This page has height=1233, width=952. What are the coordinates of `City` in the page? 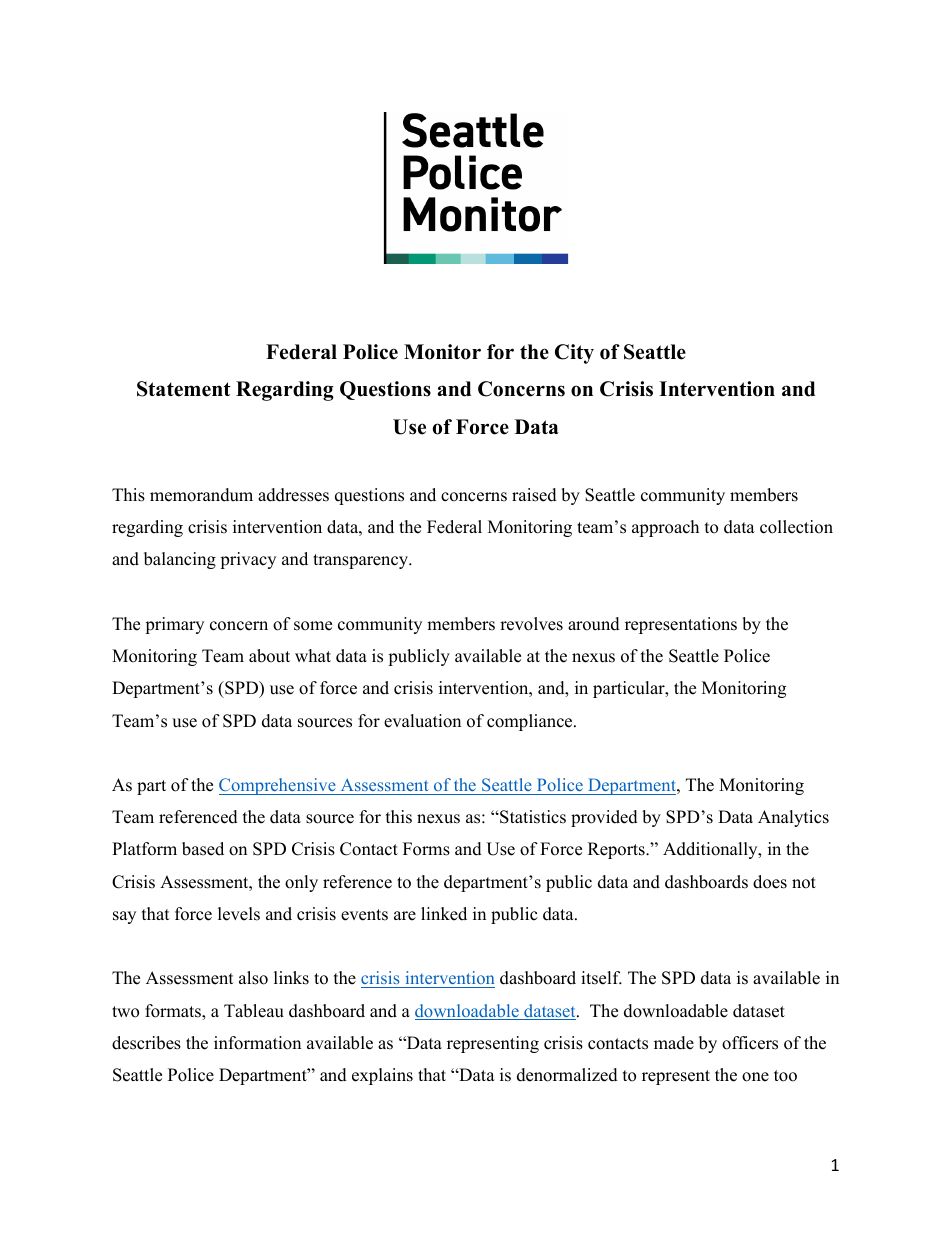 It's located at (574, 354).
